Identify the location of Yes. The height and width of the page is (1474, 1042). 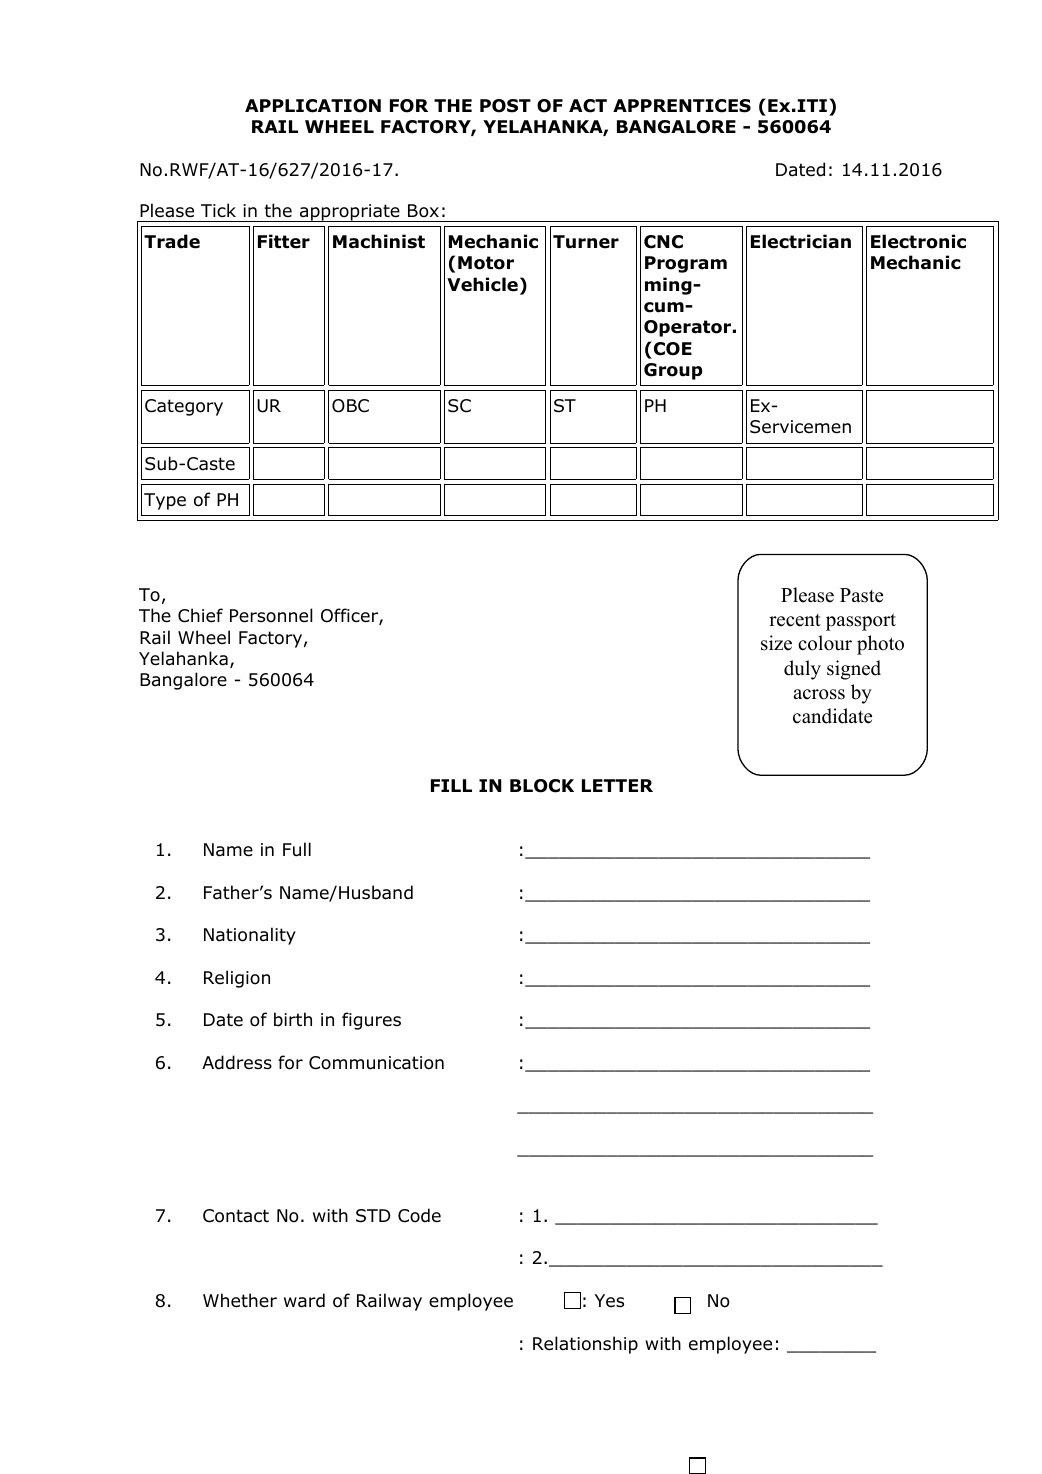
(609, 1301).
